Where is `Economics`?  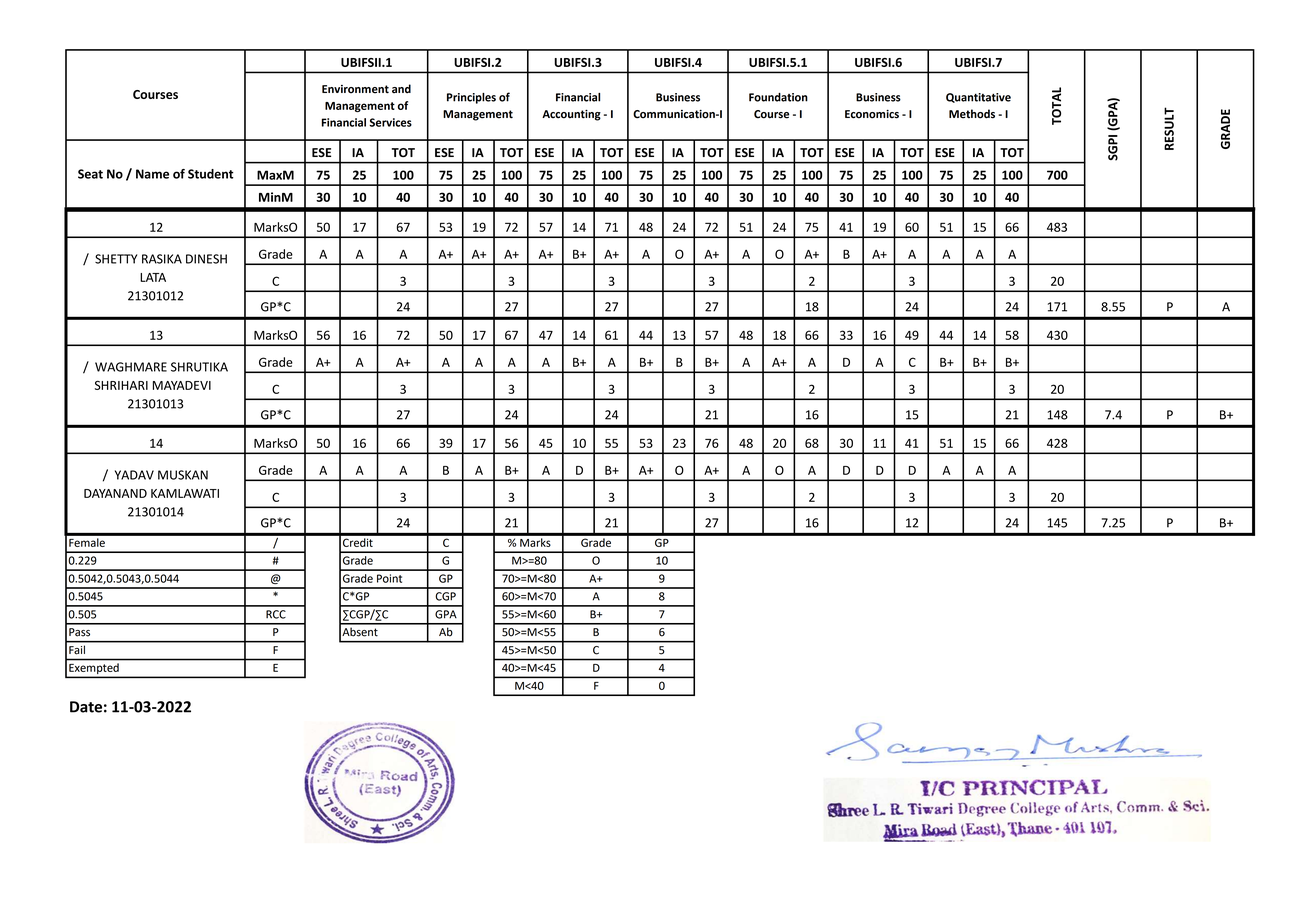
Economics is located at coordinates (872, 114).
